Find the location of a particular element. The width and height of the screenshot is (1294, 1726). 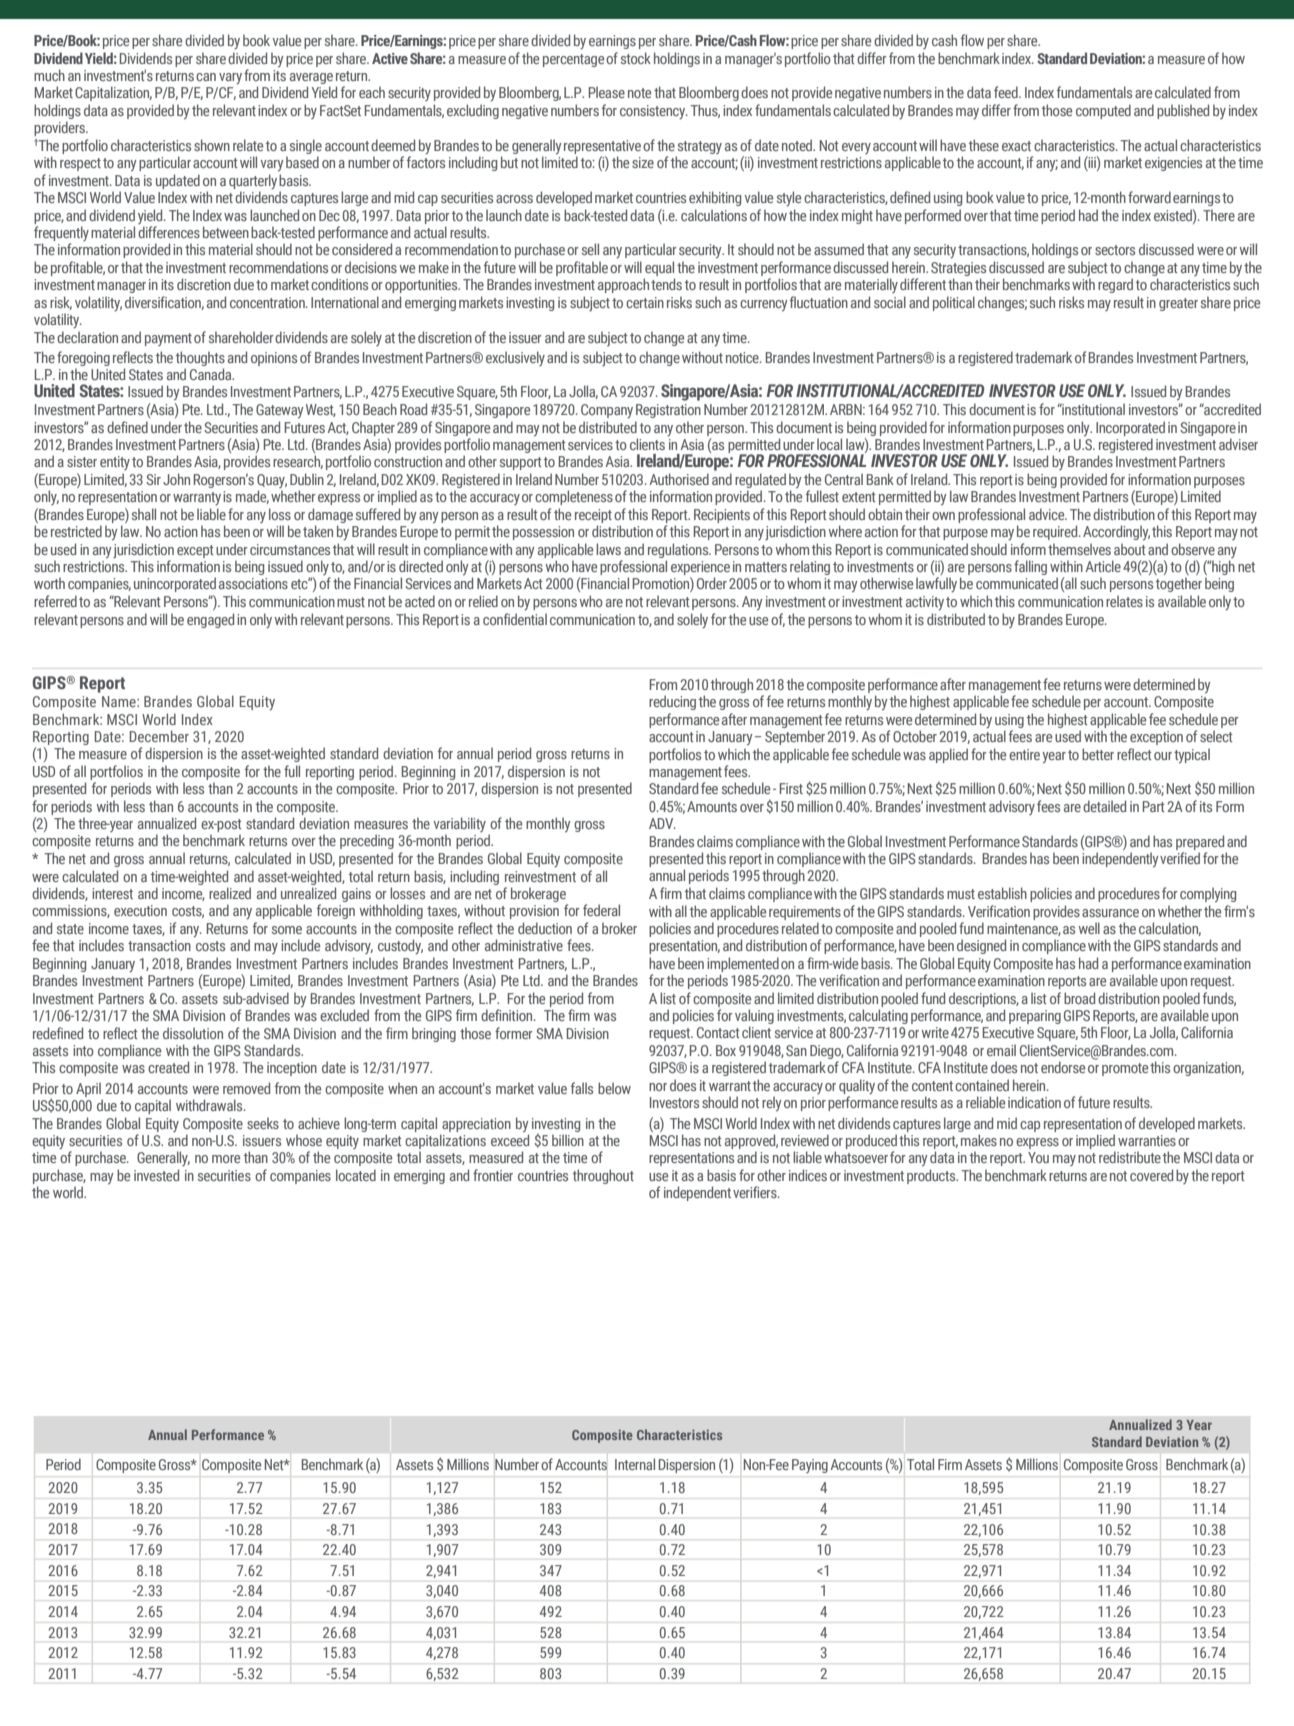

John is located at coordinates (176, 479).
